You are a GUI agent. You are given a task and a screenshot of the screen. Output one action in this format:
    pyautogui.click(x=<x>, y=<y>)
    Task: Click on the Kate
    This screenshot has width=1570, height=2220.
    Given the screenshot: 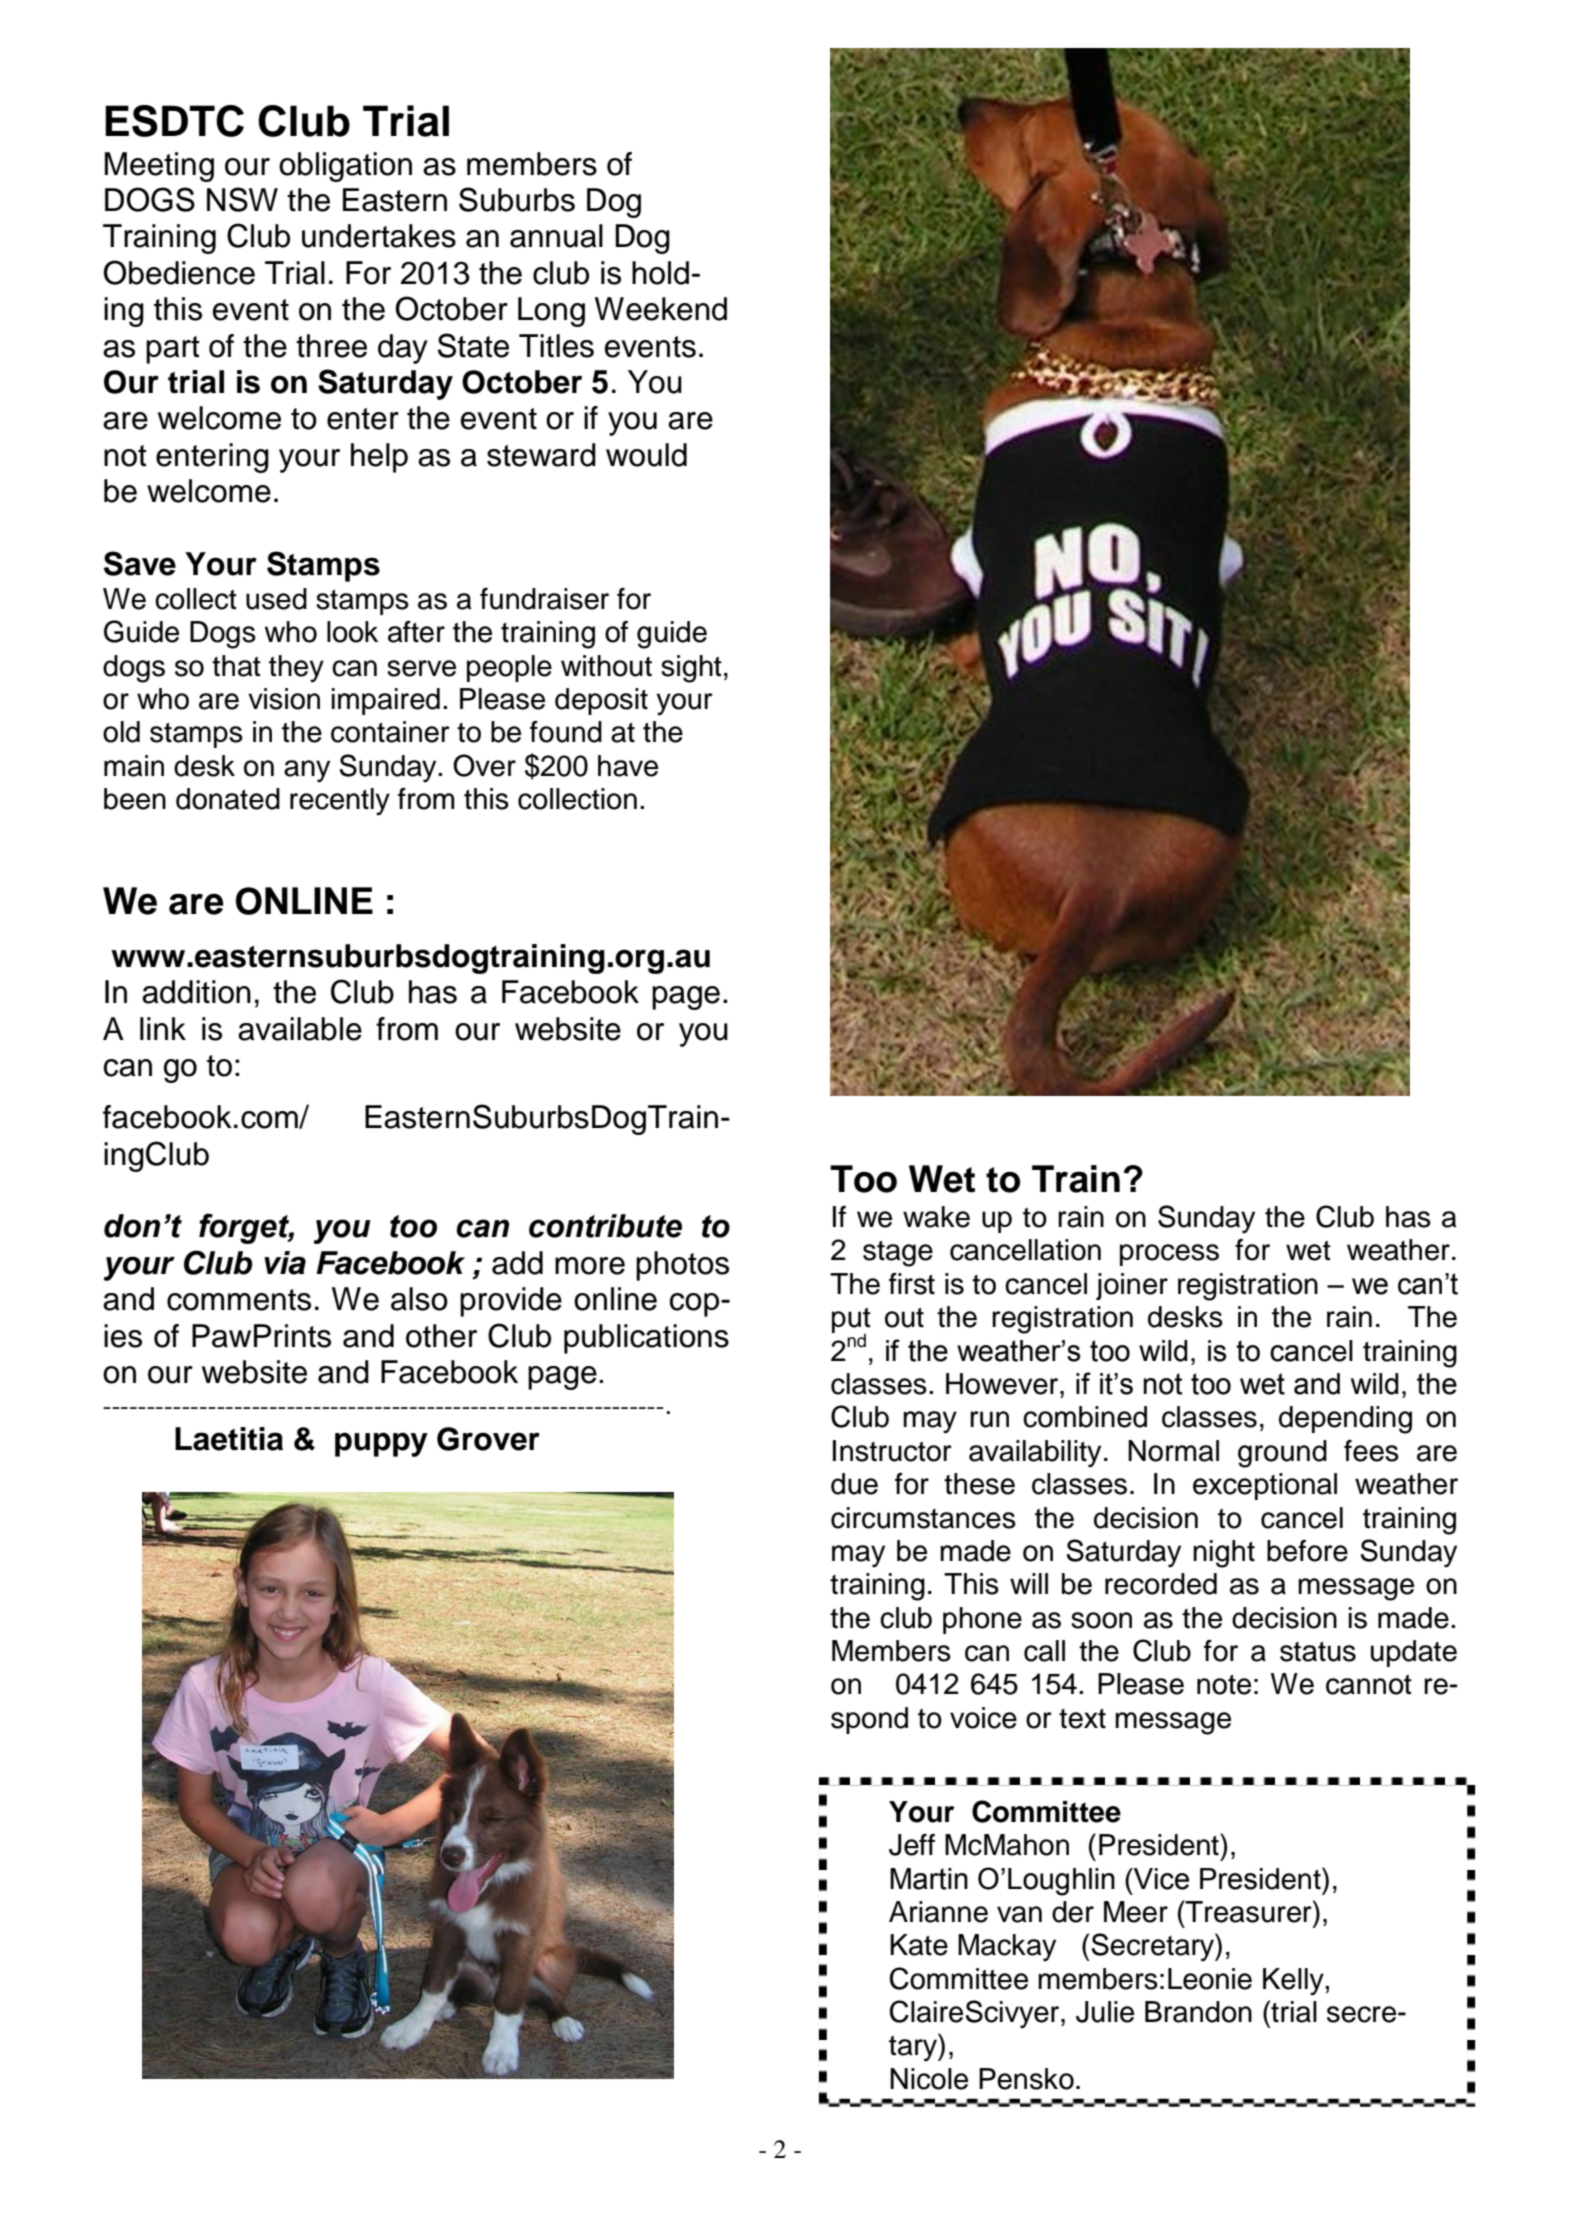 What is the action you would take?
    pyautogui.click(x=919, y=1945)
